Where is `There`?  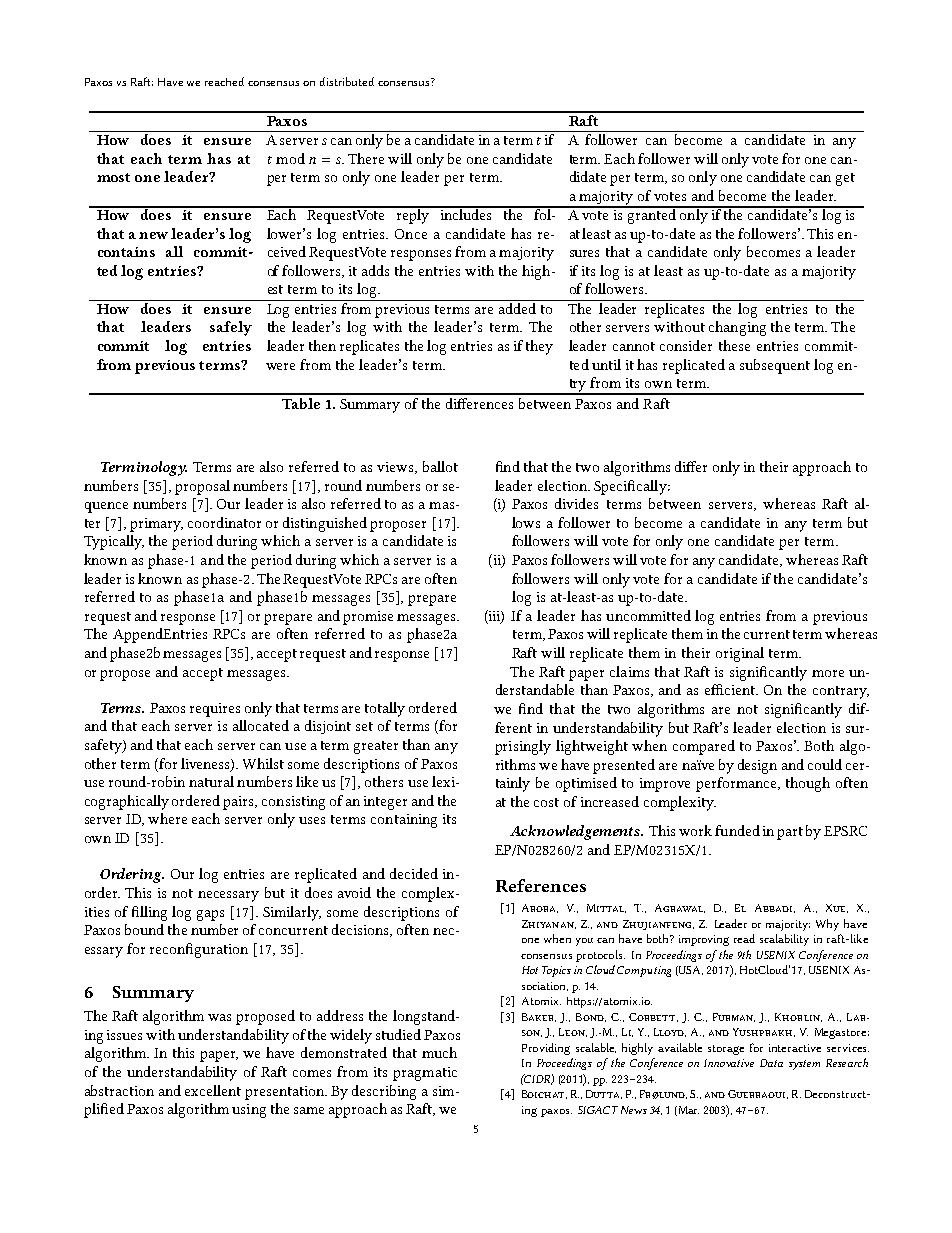
There is located at coordinates (366, 158).
